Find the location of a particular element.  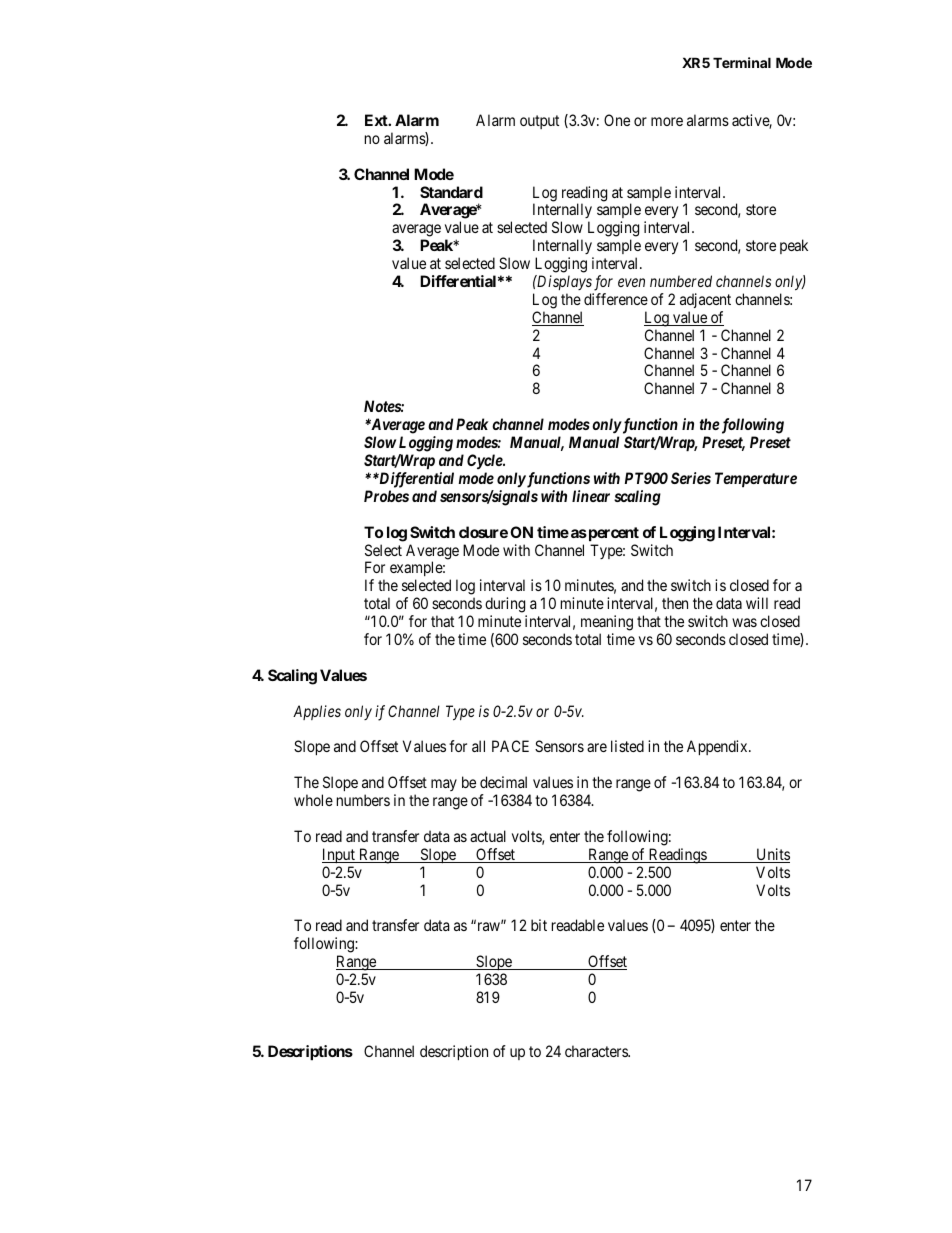

during is located at coordinates (506, 606).
